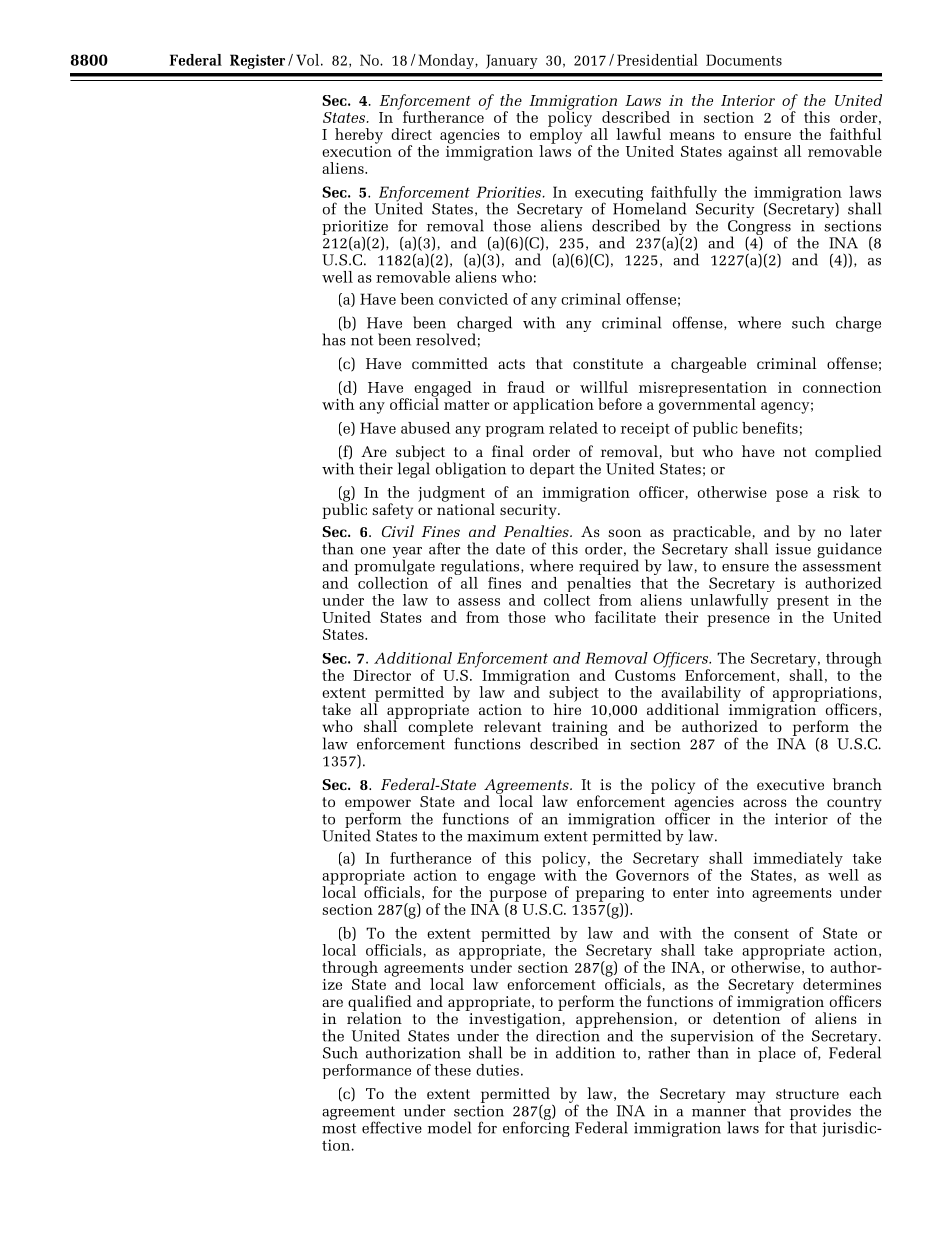  What do you see at coordinates (770, 428) in the image?
I see `benefits` at bounding box center [770, 428].
